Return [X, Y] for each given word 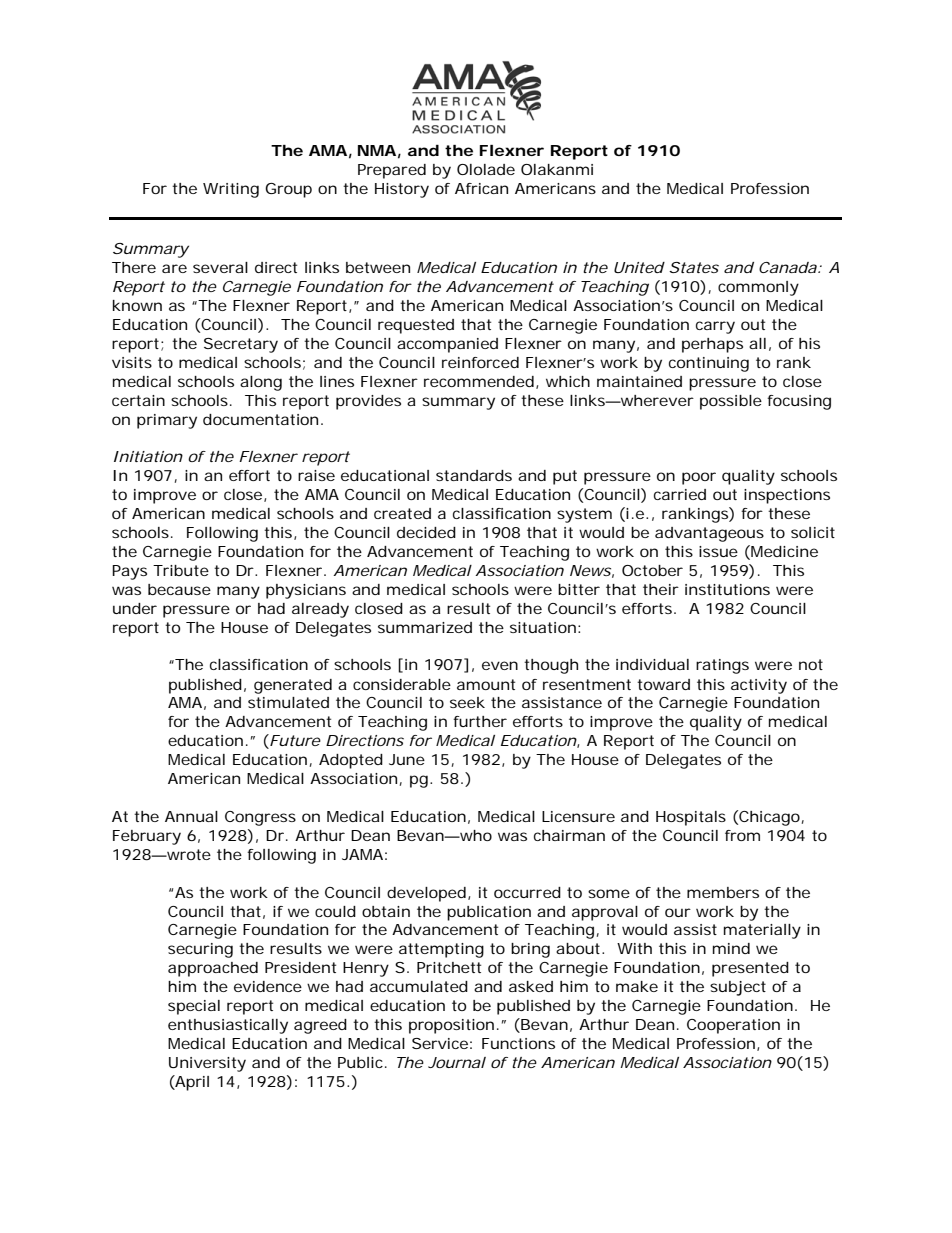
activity [759, 686]
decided [426, 532]
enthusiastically [228, 1026]
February [147, 837]
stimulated [288, 702]
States [694, 267]
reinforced [480, 362]
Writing [231, 190]
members [723, 892]
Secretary [241, 345]
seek [467, 702]
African [481, 188]
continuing [709, 364]
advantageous [709, 534]
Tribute [181, 570]
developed [426, 894]
